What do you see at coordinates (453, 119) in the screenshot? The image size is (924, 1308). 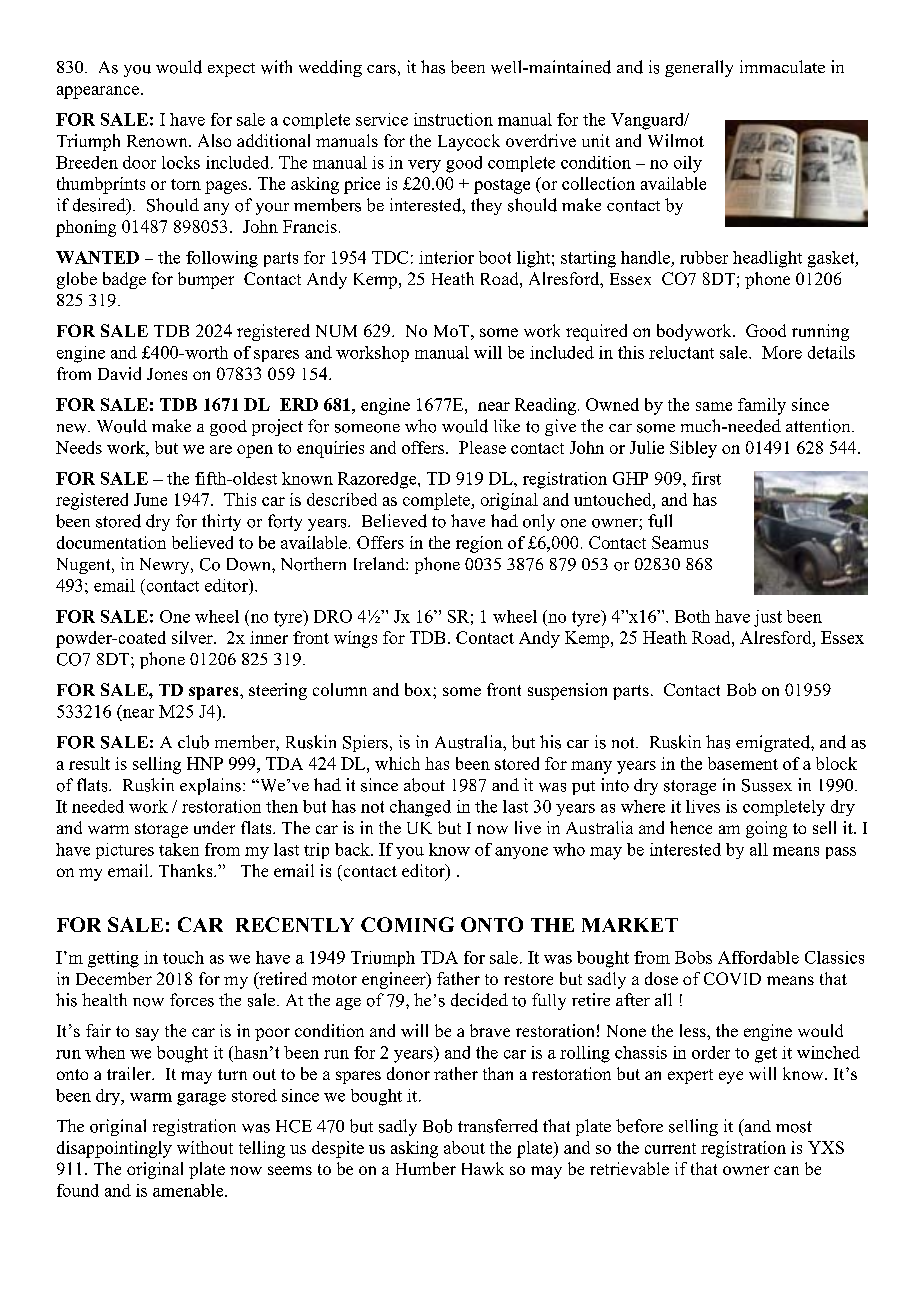 I see `instruction` at bounding box center [453, 119].
